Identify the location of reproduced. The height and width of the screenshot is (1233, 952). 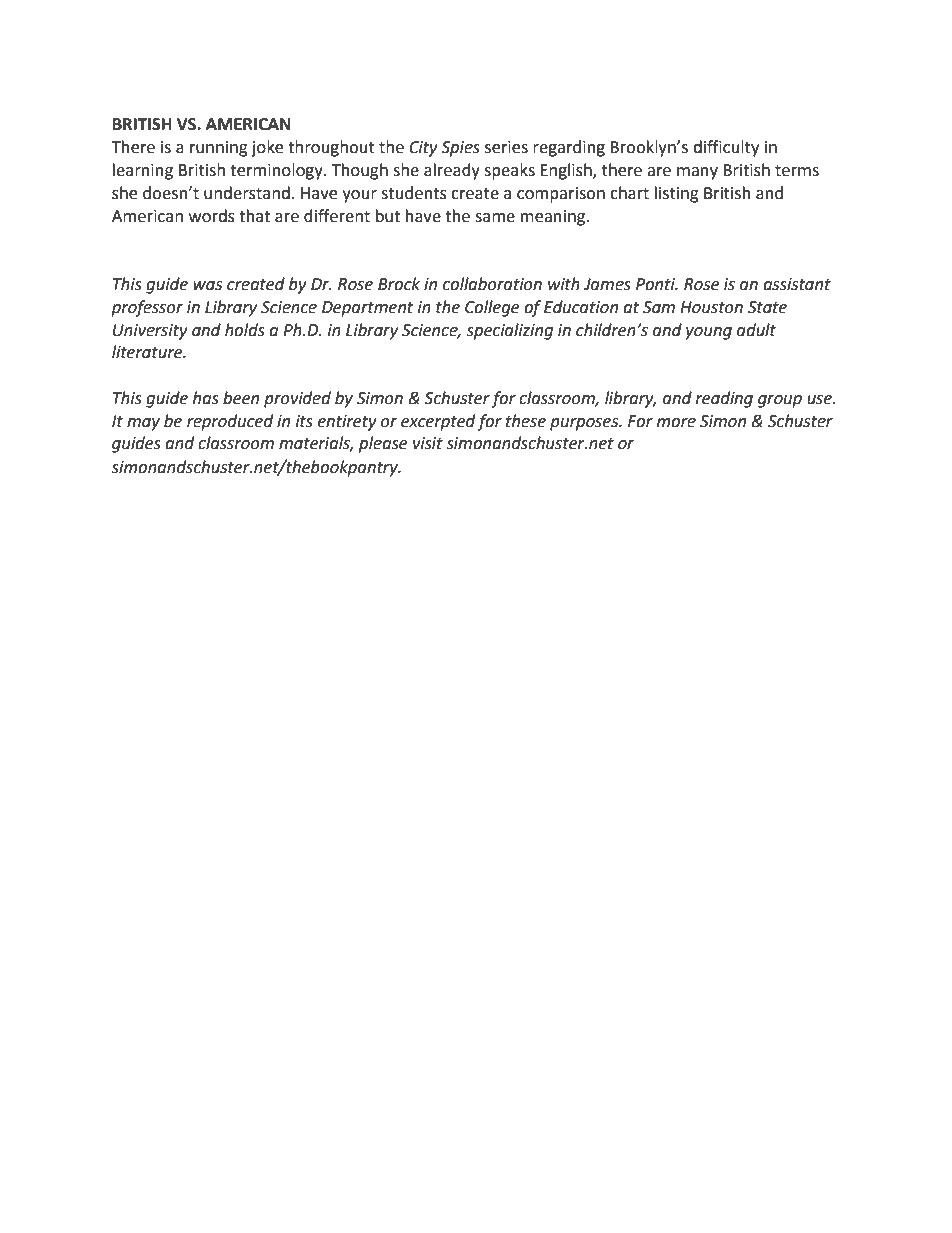
(230, 422).
